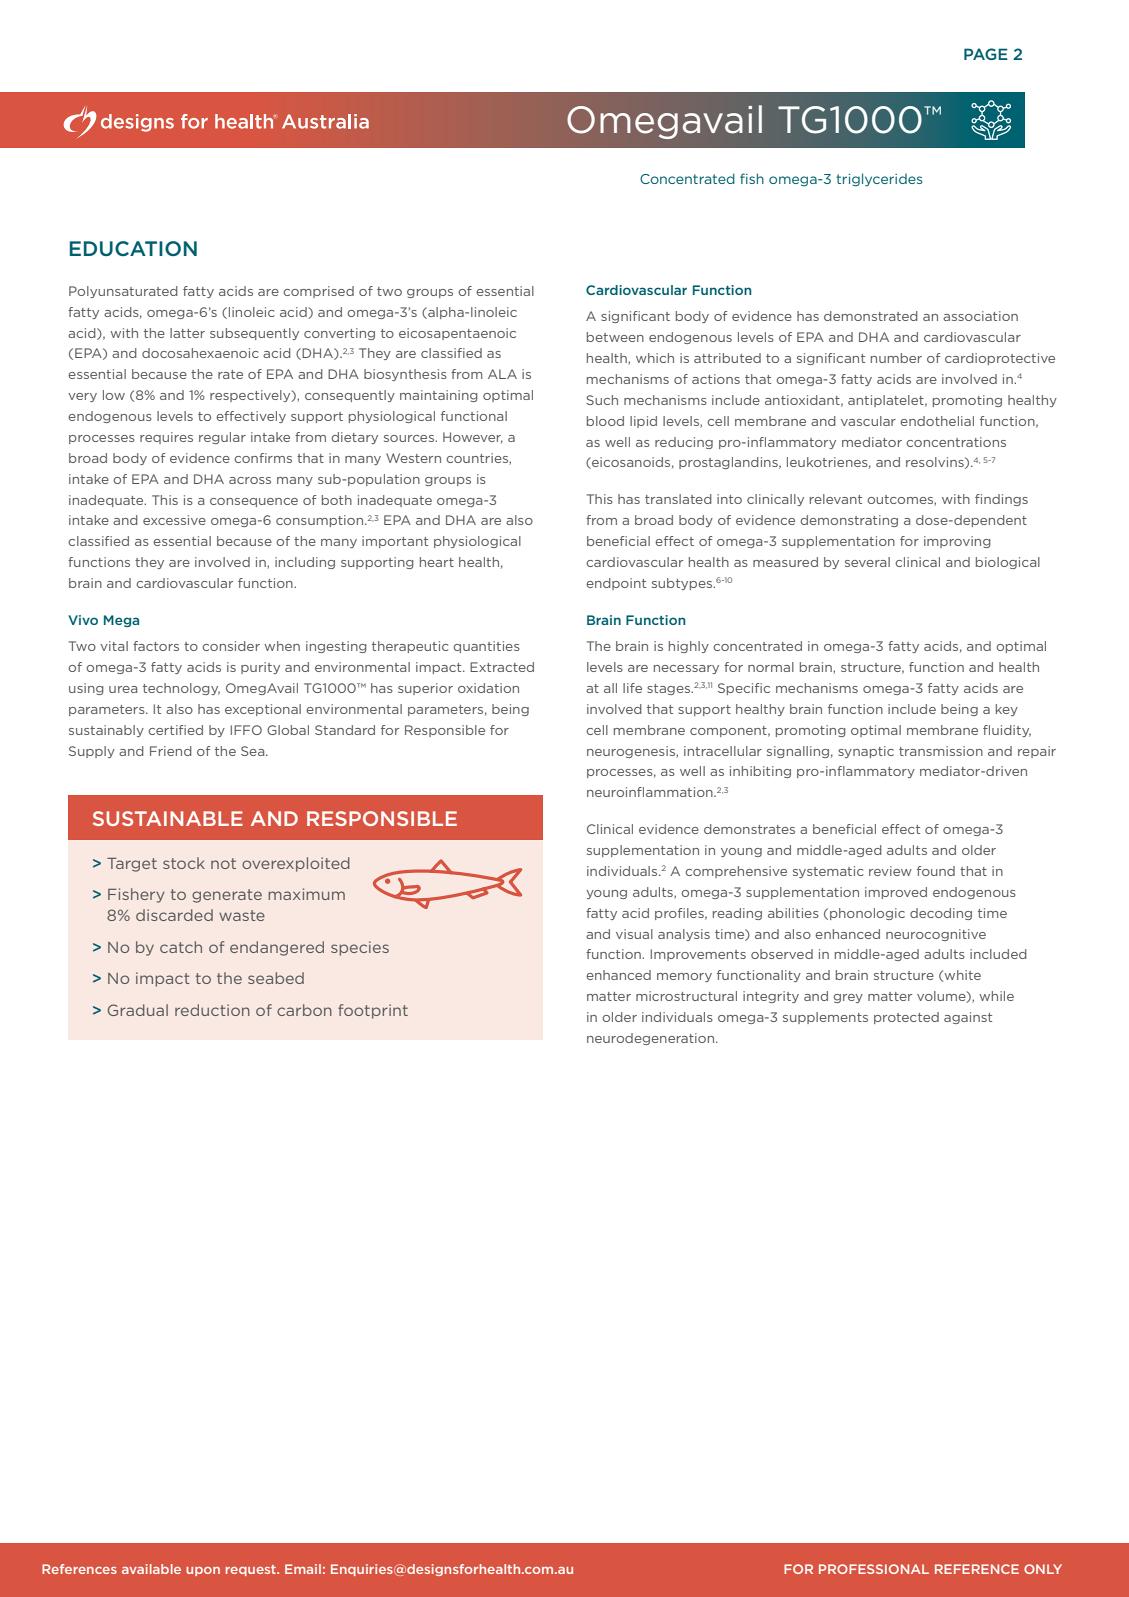 The width and height of the page is (1129, 1597). Describe the element at coordinates (634, 934) in the page. I see `visual` at that location.
